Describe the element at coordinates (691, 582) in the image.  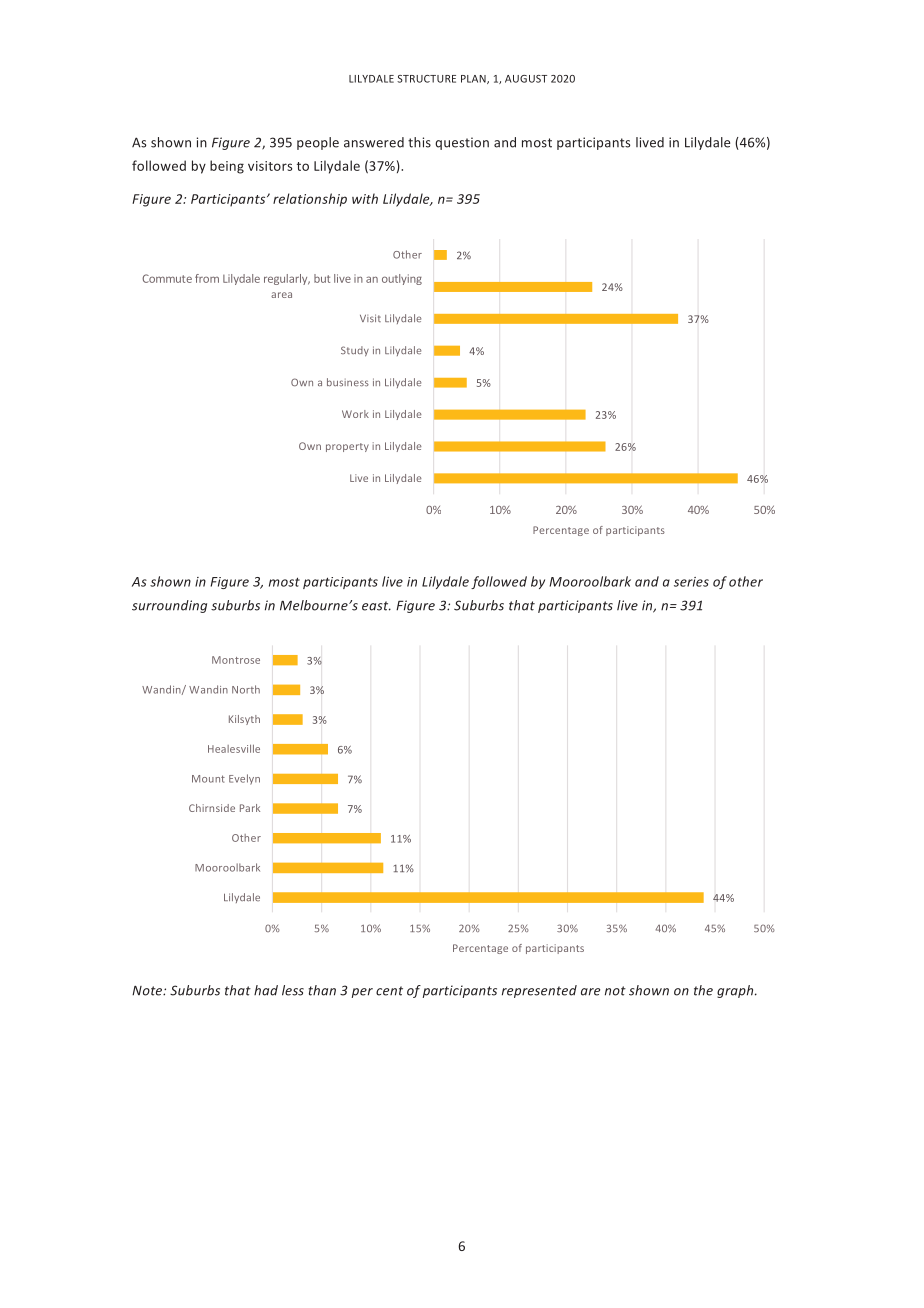
I see `series` at that location.
